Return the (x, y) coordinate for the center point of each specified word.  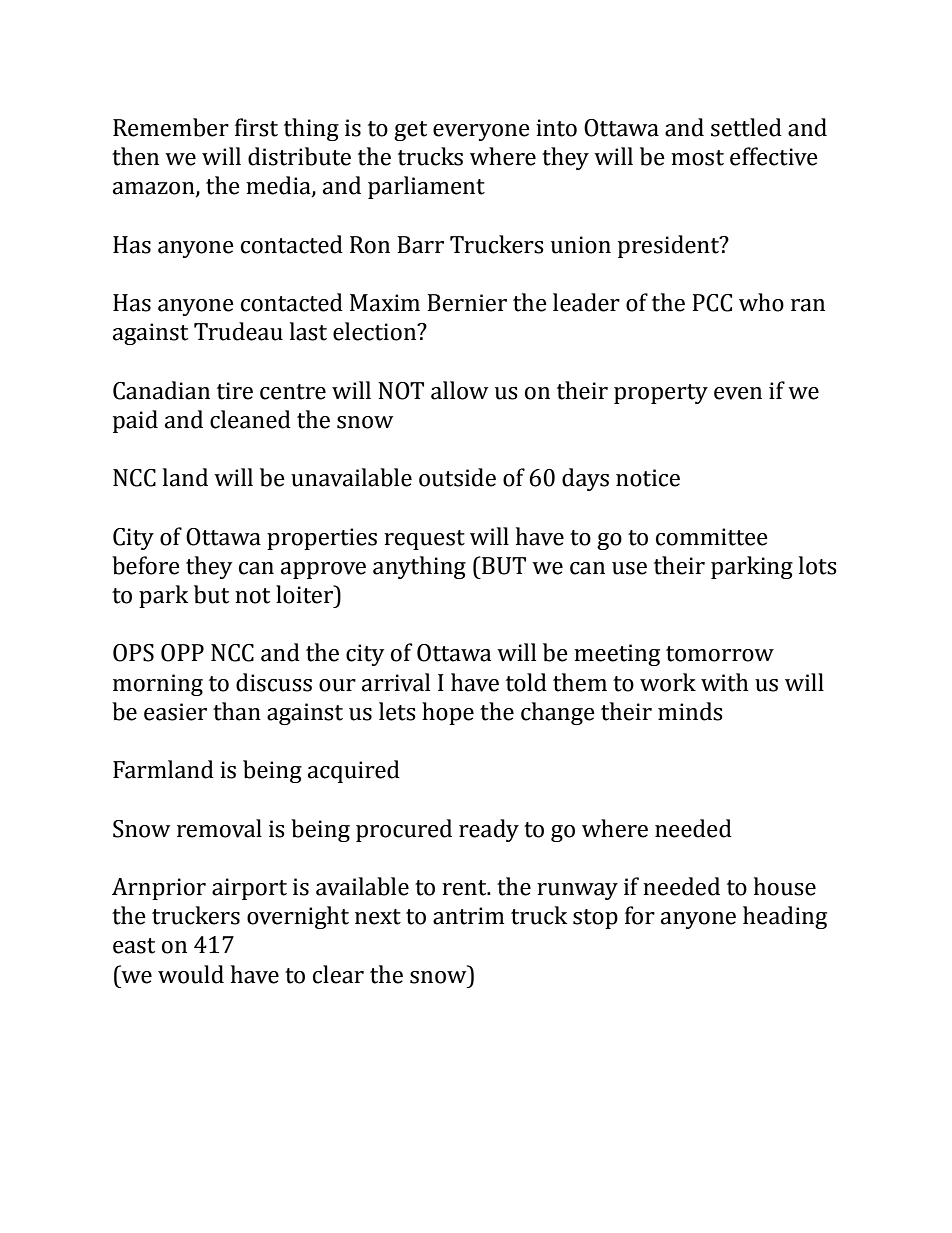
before (146, 565)
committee (712, 537)
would (191, 974)
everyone (481, 132)
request (424, 540)
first (256, 127)
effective (774, 156)
